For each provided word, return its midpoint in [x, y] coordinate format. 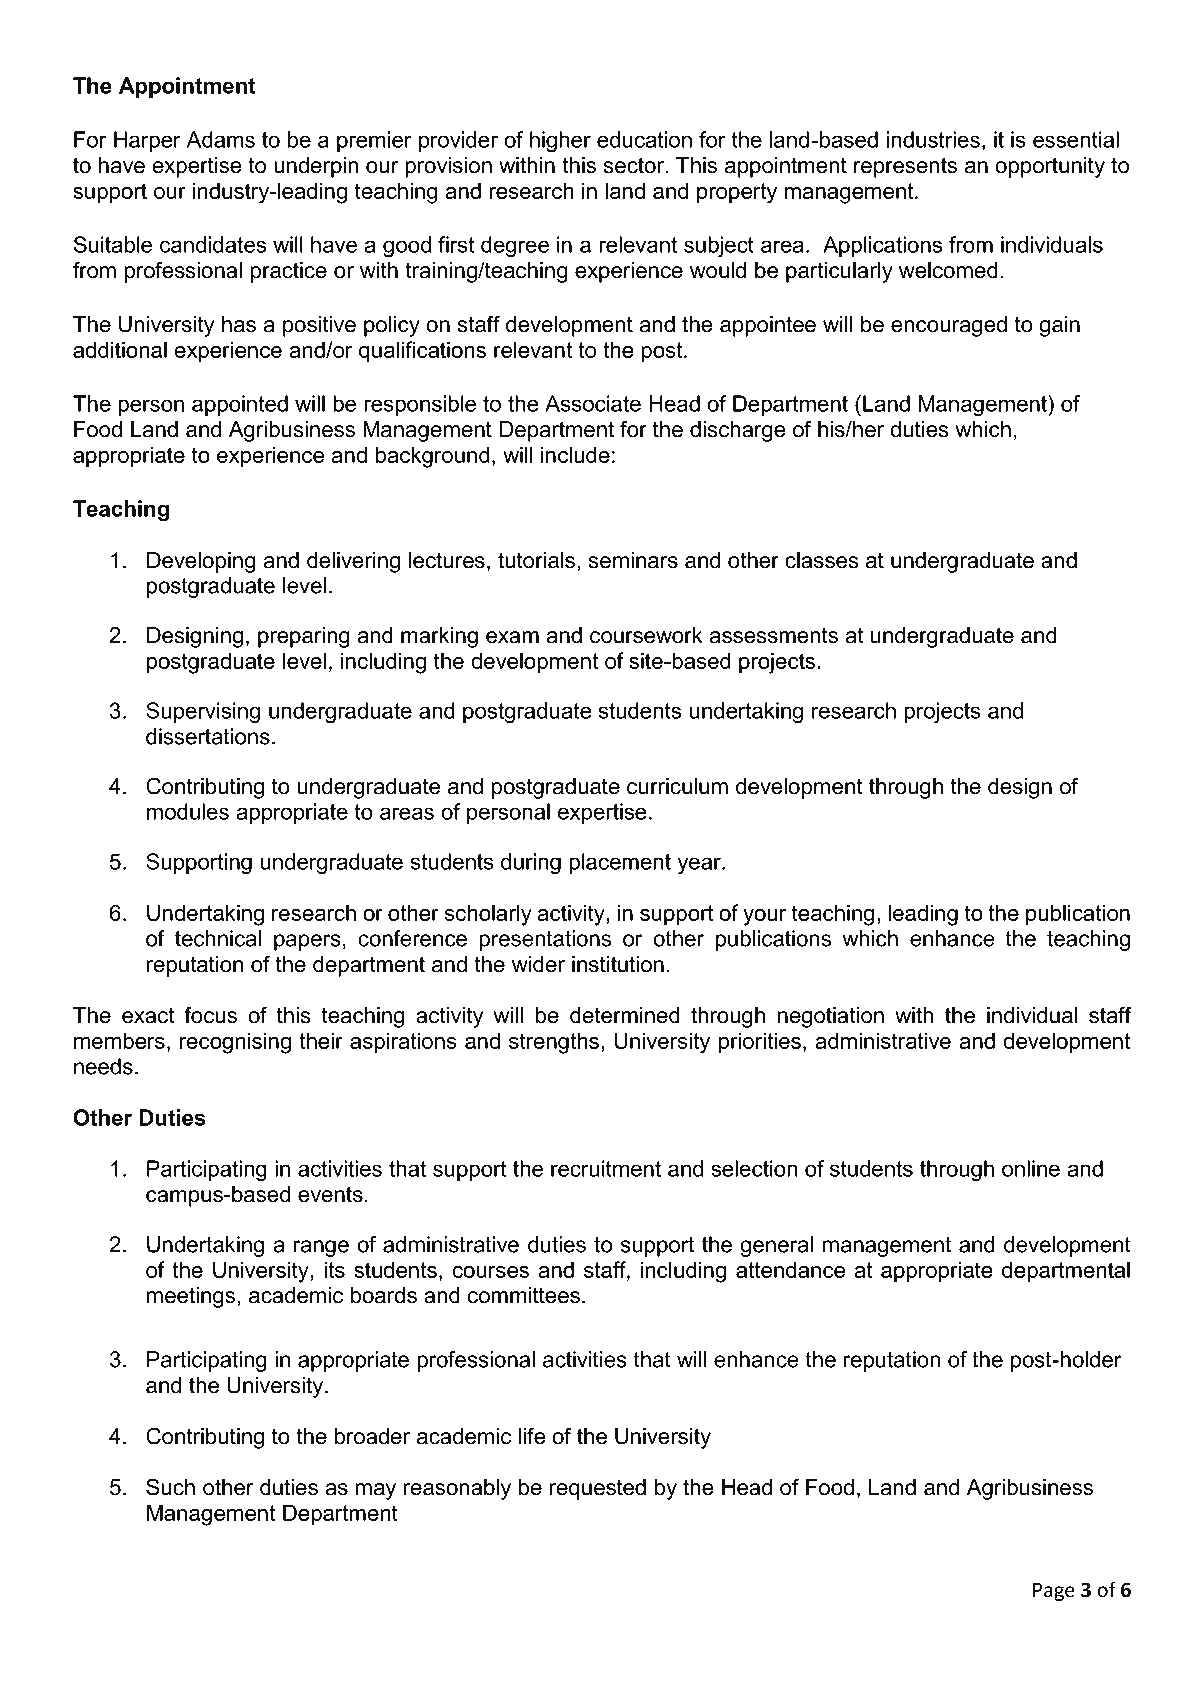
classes [822, 560]
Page [1054, 1592]
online [1031, 1168]
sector [635, 165]
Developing [201, 562]
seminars [633, 560]
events [330, 1194]
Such [170, 1487]
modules [188, 811]
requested [598, 1489]
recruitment [606, 1168]
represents [905, 167]
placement [620, 863]
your [765, 917]
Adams [220, 139]
